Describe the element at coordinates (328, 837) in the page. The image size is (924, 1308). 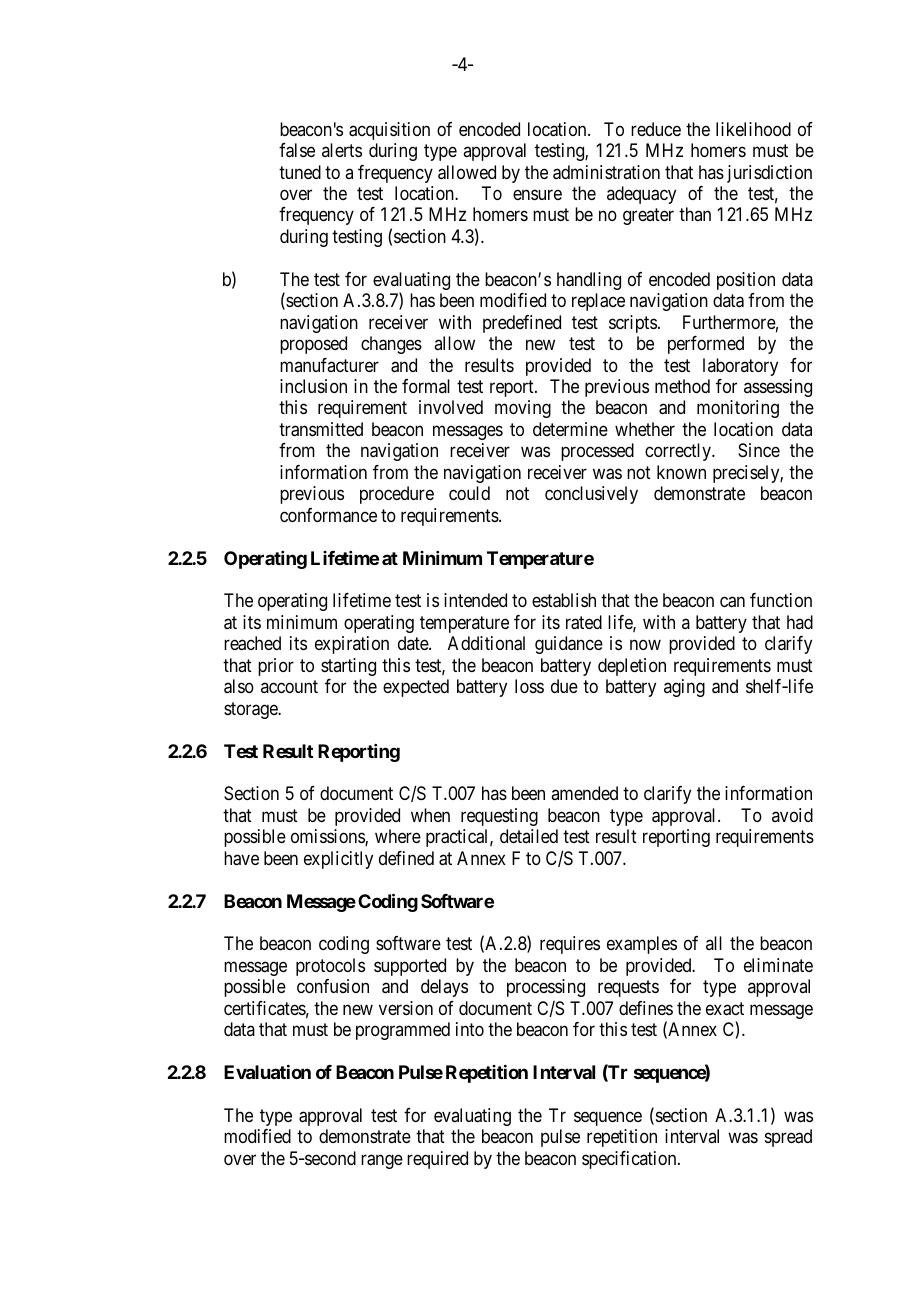
I see `omissions` at that location.
